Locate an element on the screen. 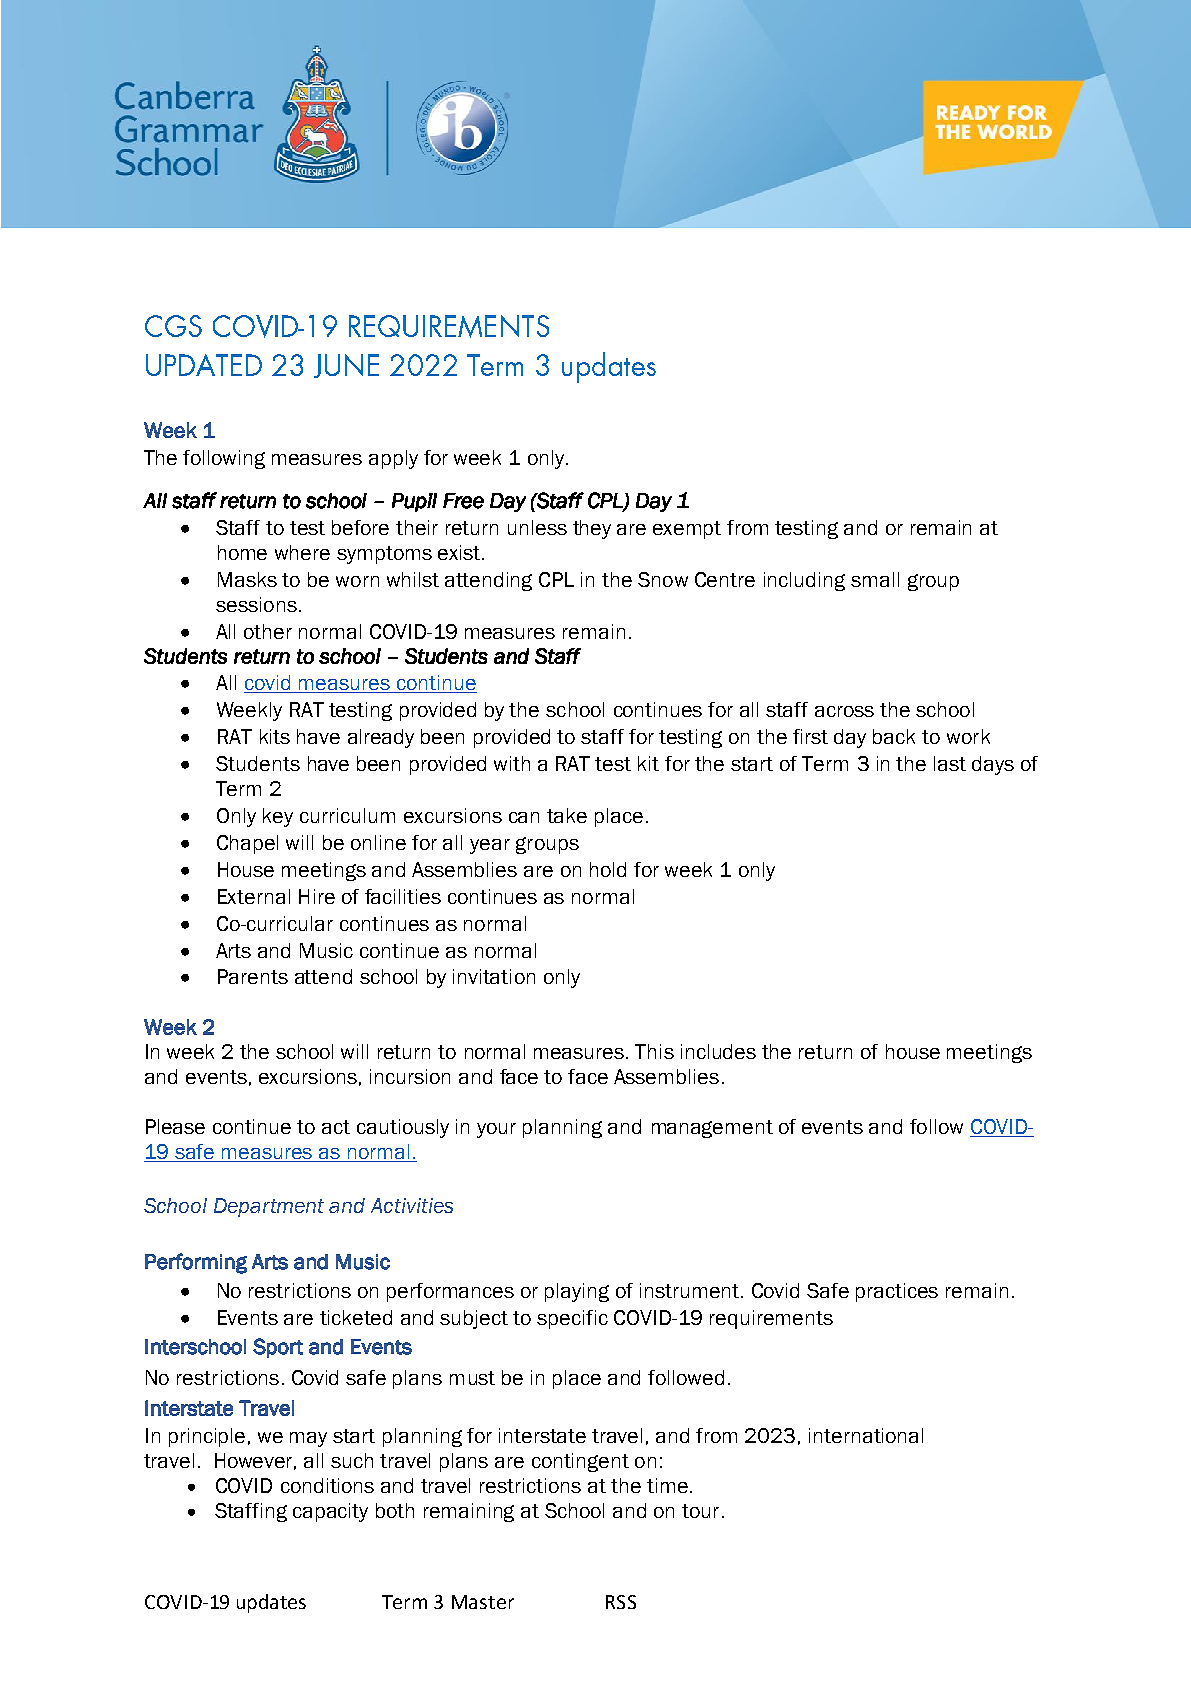 This screenshot has height=1685, width=1191. small is located at coordinates (875, 579).
